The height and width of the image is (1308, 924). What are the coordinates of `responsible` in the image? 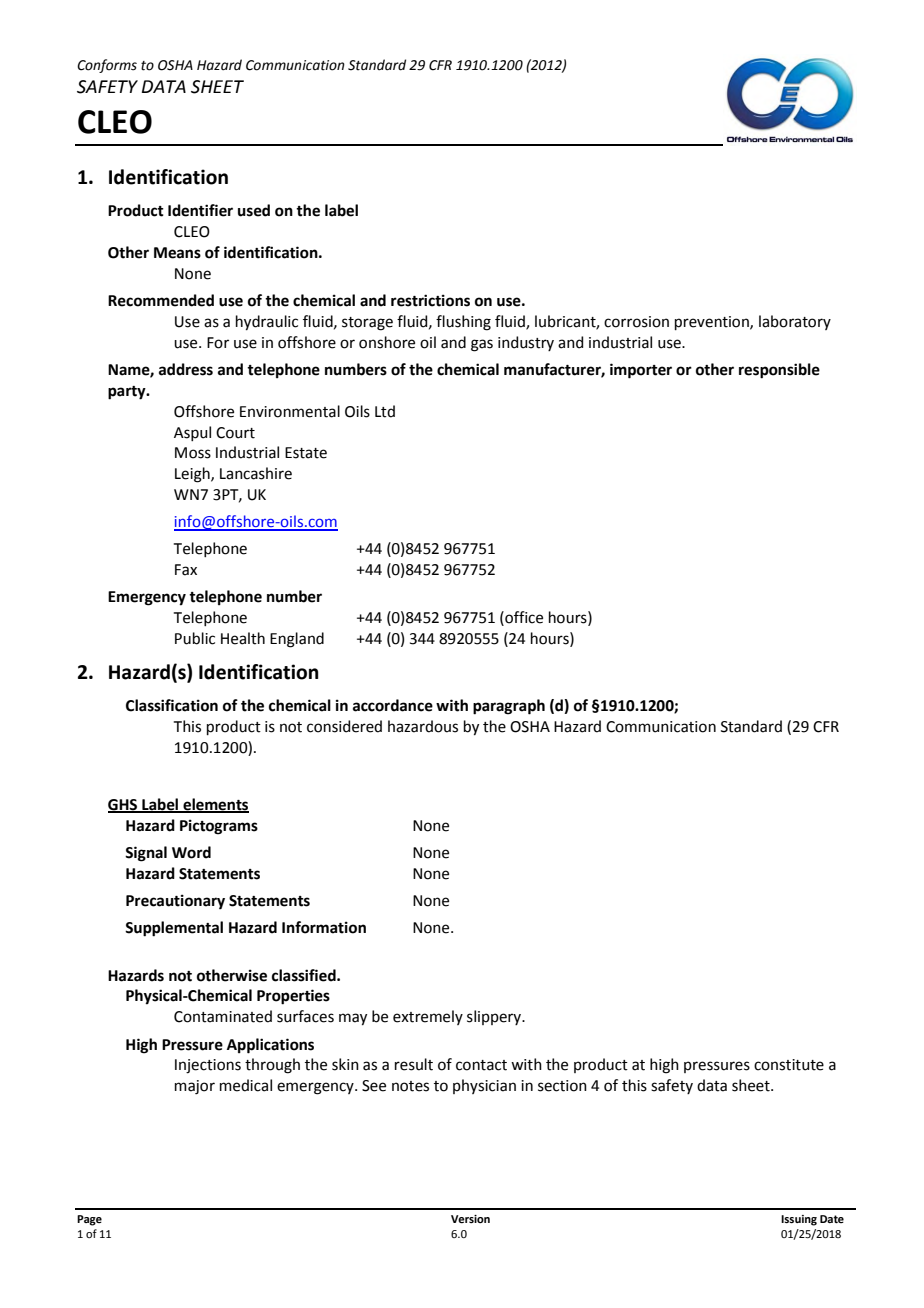 It's located at (779, 371).
